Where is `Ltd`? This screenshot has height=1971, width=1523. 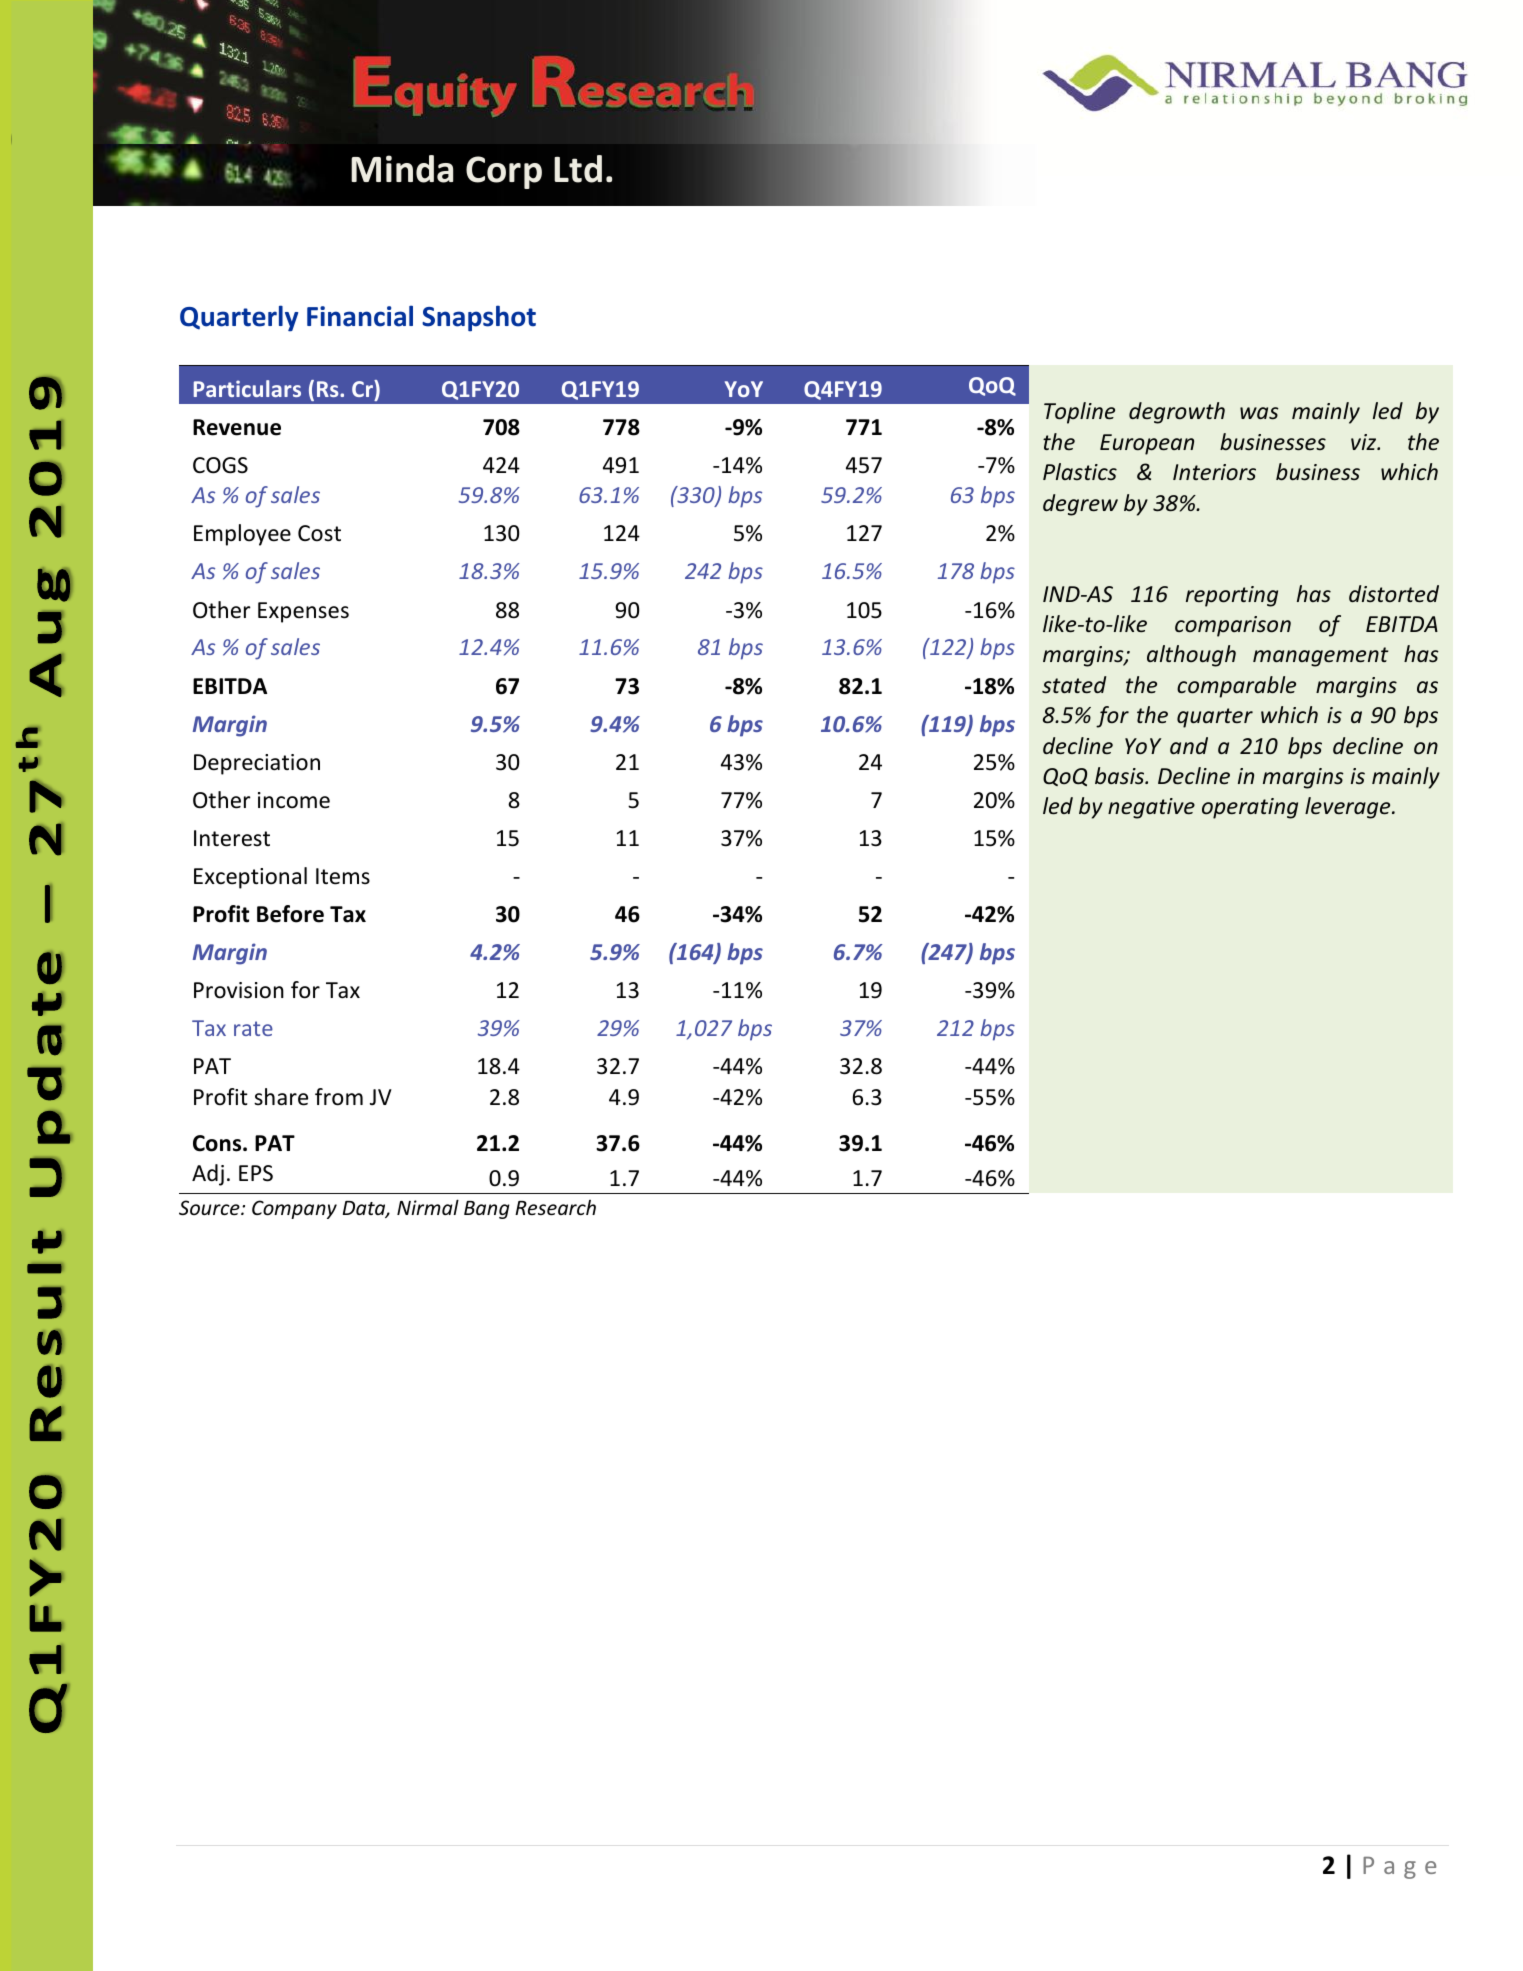
Ltd is located at coordinates (578, 169).
